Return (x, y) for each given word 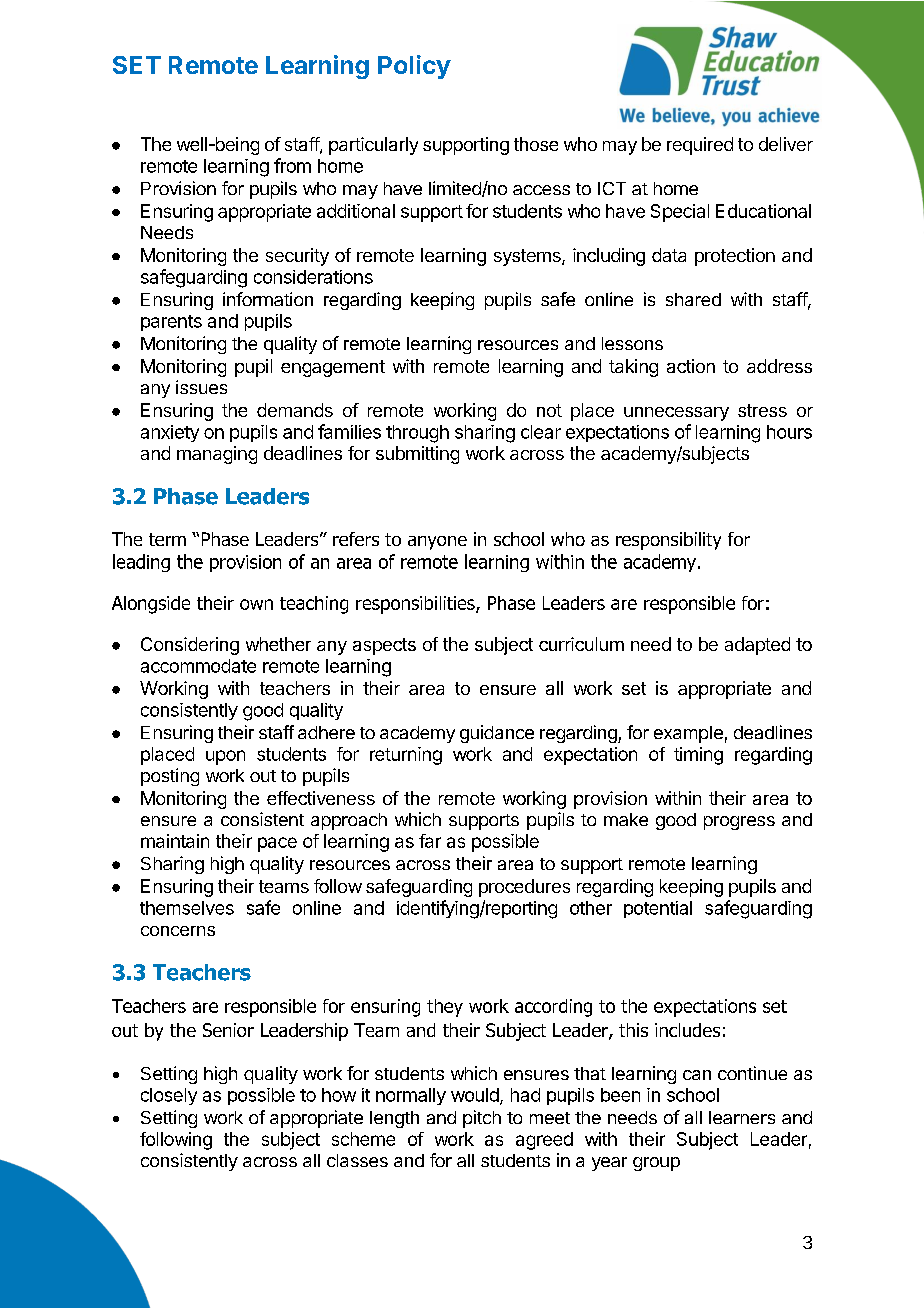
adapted (757, 646)
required (700, 146)
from (292, 165)
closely (169, 1096)
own (256, 604)
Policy (414, 67)
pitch (482, 1119)
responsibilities (416, 605)
